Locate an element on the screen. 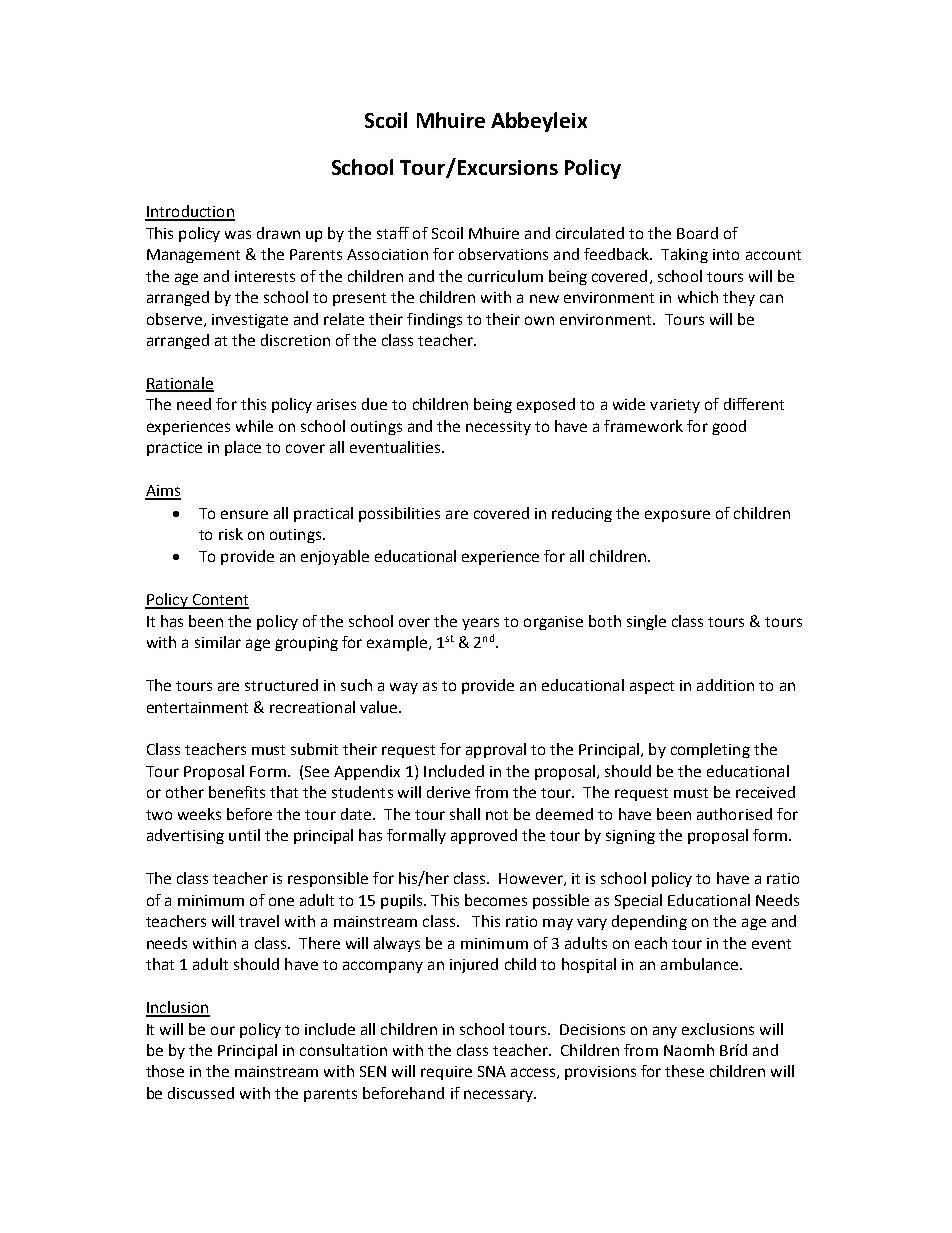 Image resolution: width=952 pixels, height=1233 pixels. addition is located at coordinates (725, 685).
